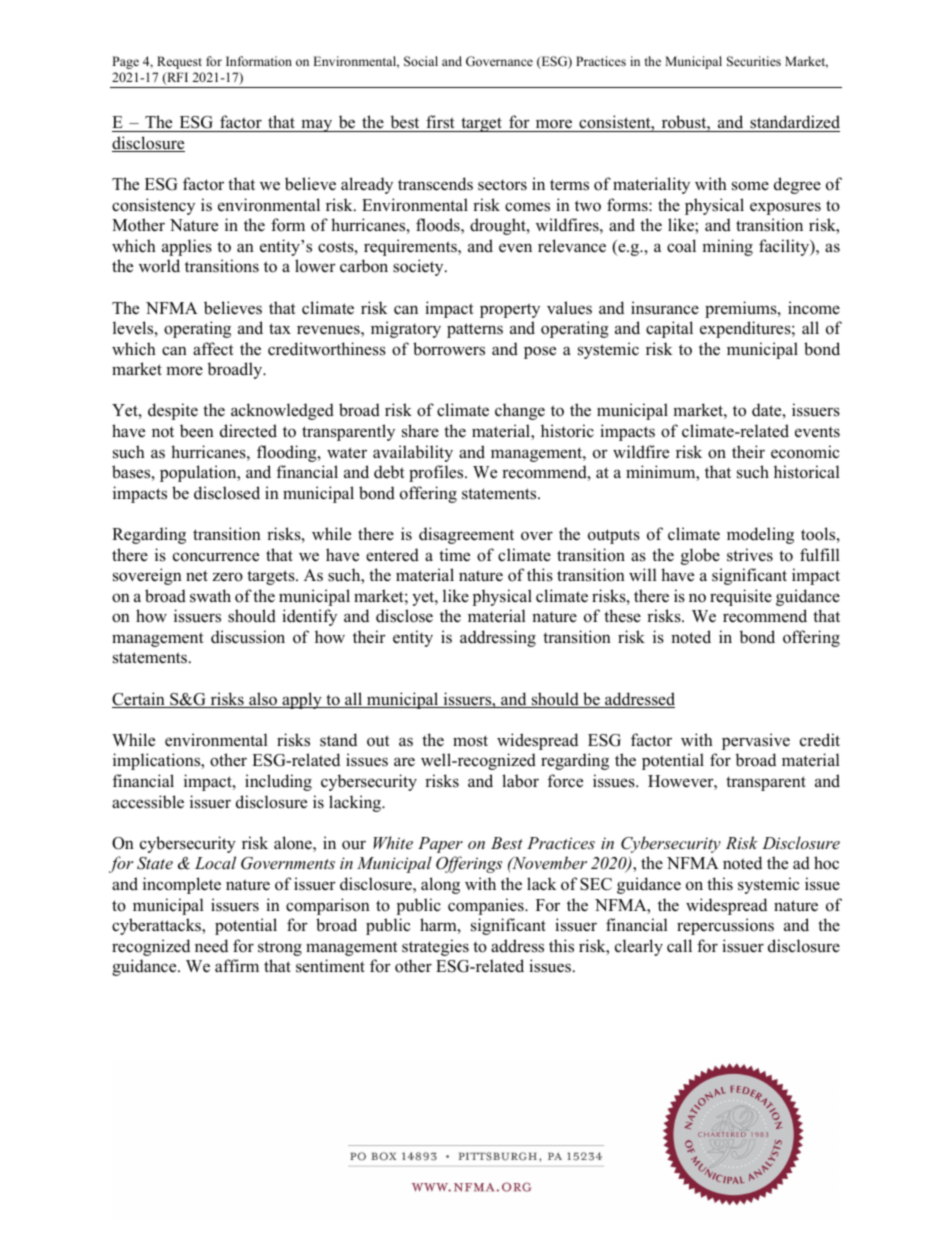 The height and width of the document is (1233, 952). What do you see at coordinates (435, 947) in the document?
I see `strategies` at bounding box center [435, 947].
